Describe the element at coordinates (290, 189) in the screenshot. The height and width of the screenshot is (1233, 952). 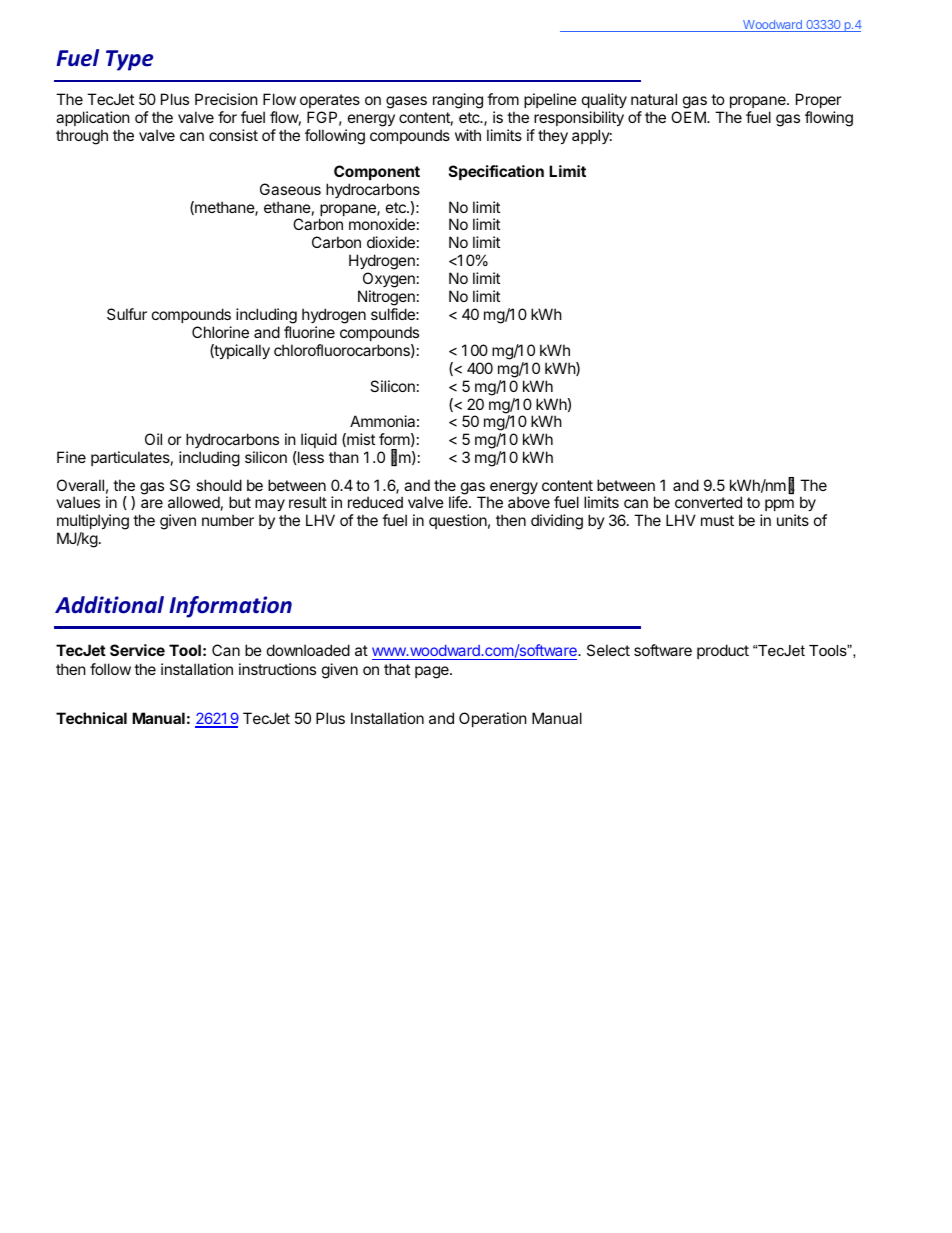
I see `Gaseous` at that location.
